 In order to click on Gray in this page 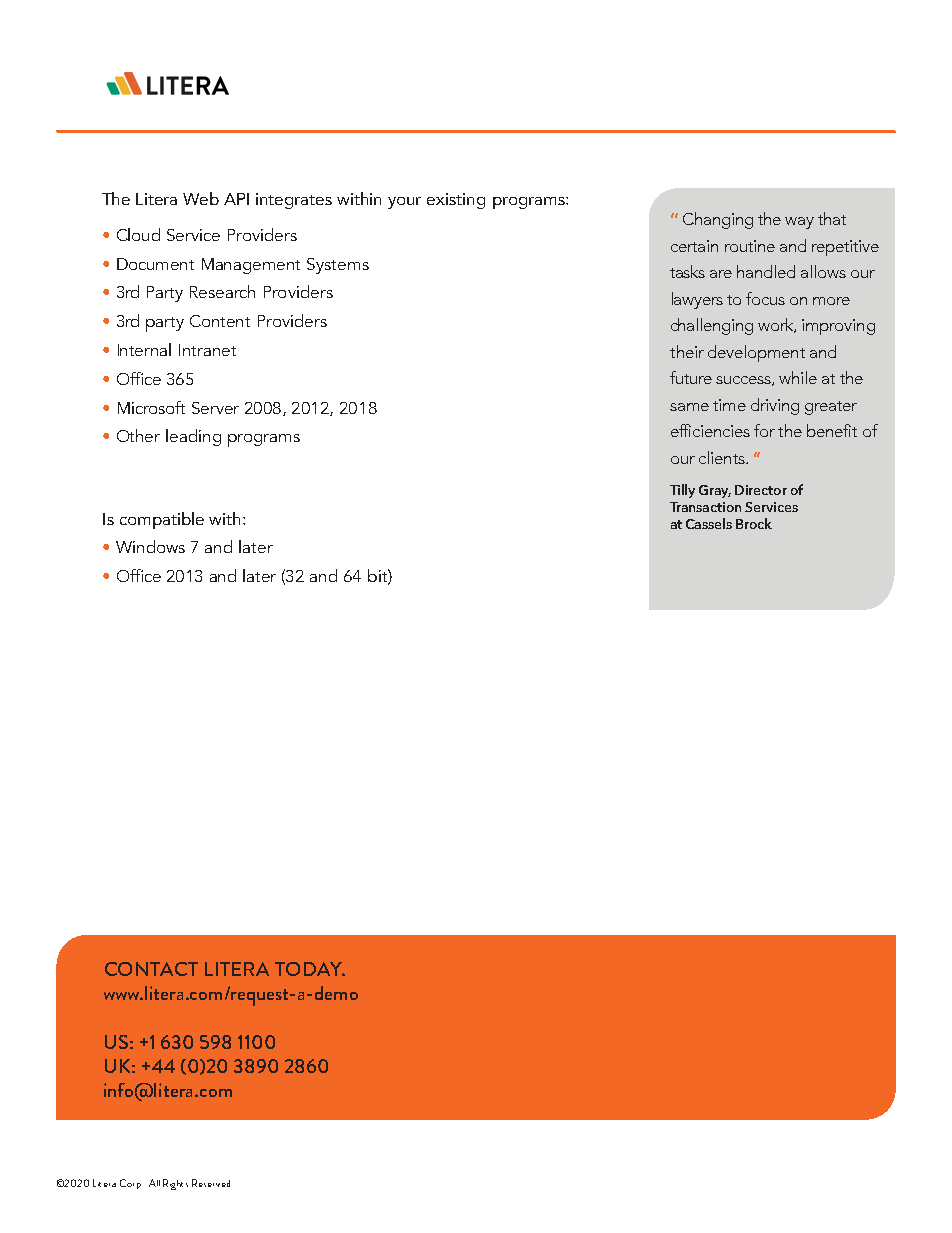, I will do `click(715, 491)`.
